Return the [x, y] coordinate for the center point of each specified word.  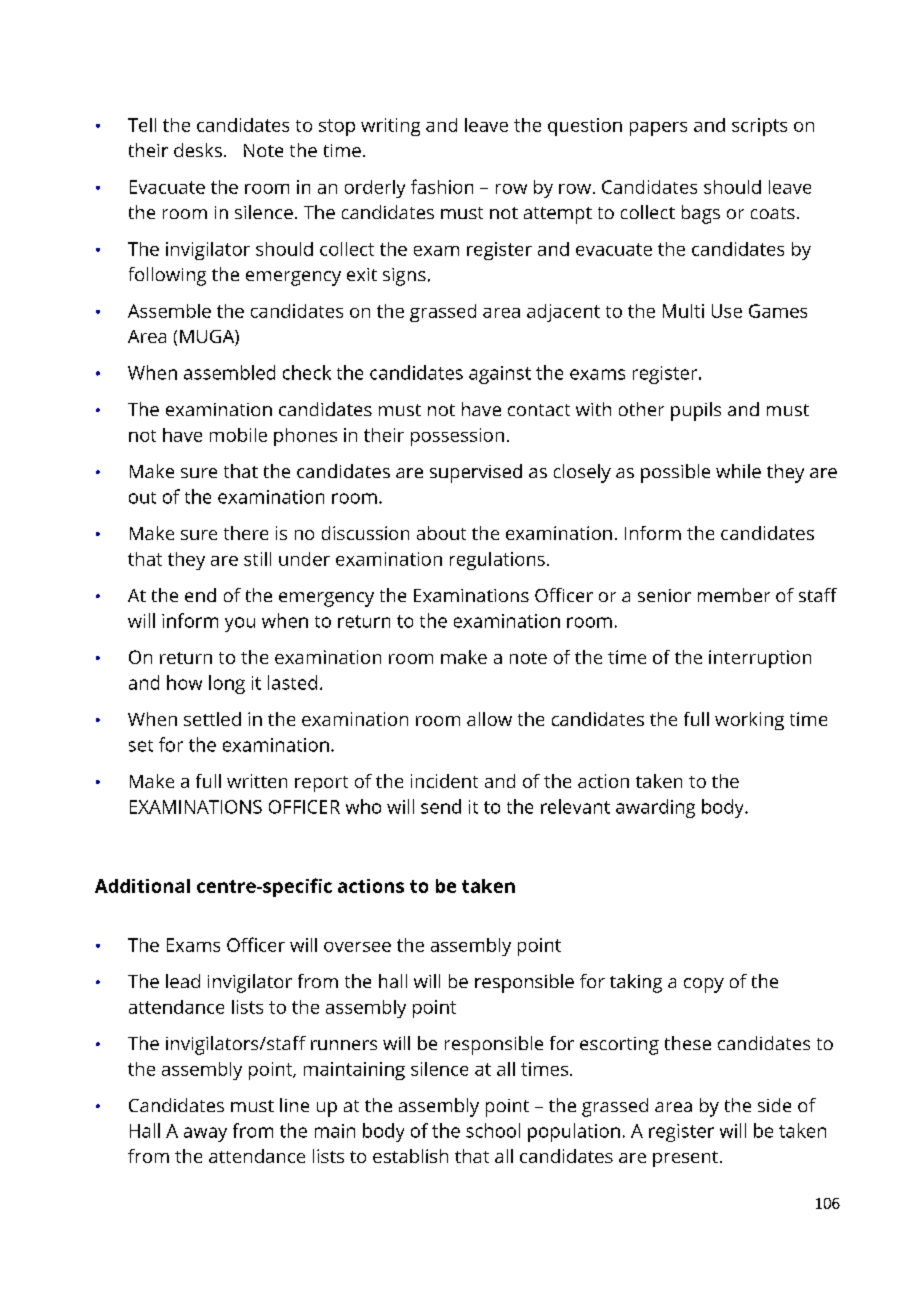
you [240, 624]
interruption [760, 659]
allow [489, 719]
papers [658, 129]
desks [198, 150]
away [205, 1134]
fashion [442, 186]
